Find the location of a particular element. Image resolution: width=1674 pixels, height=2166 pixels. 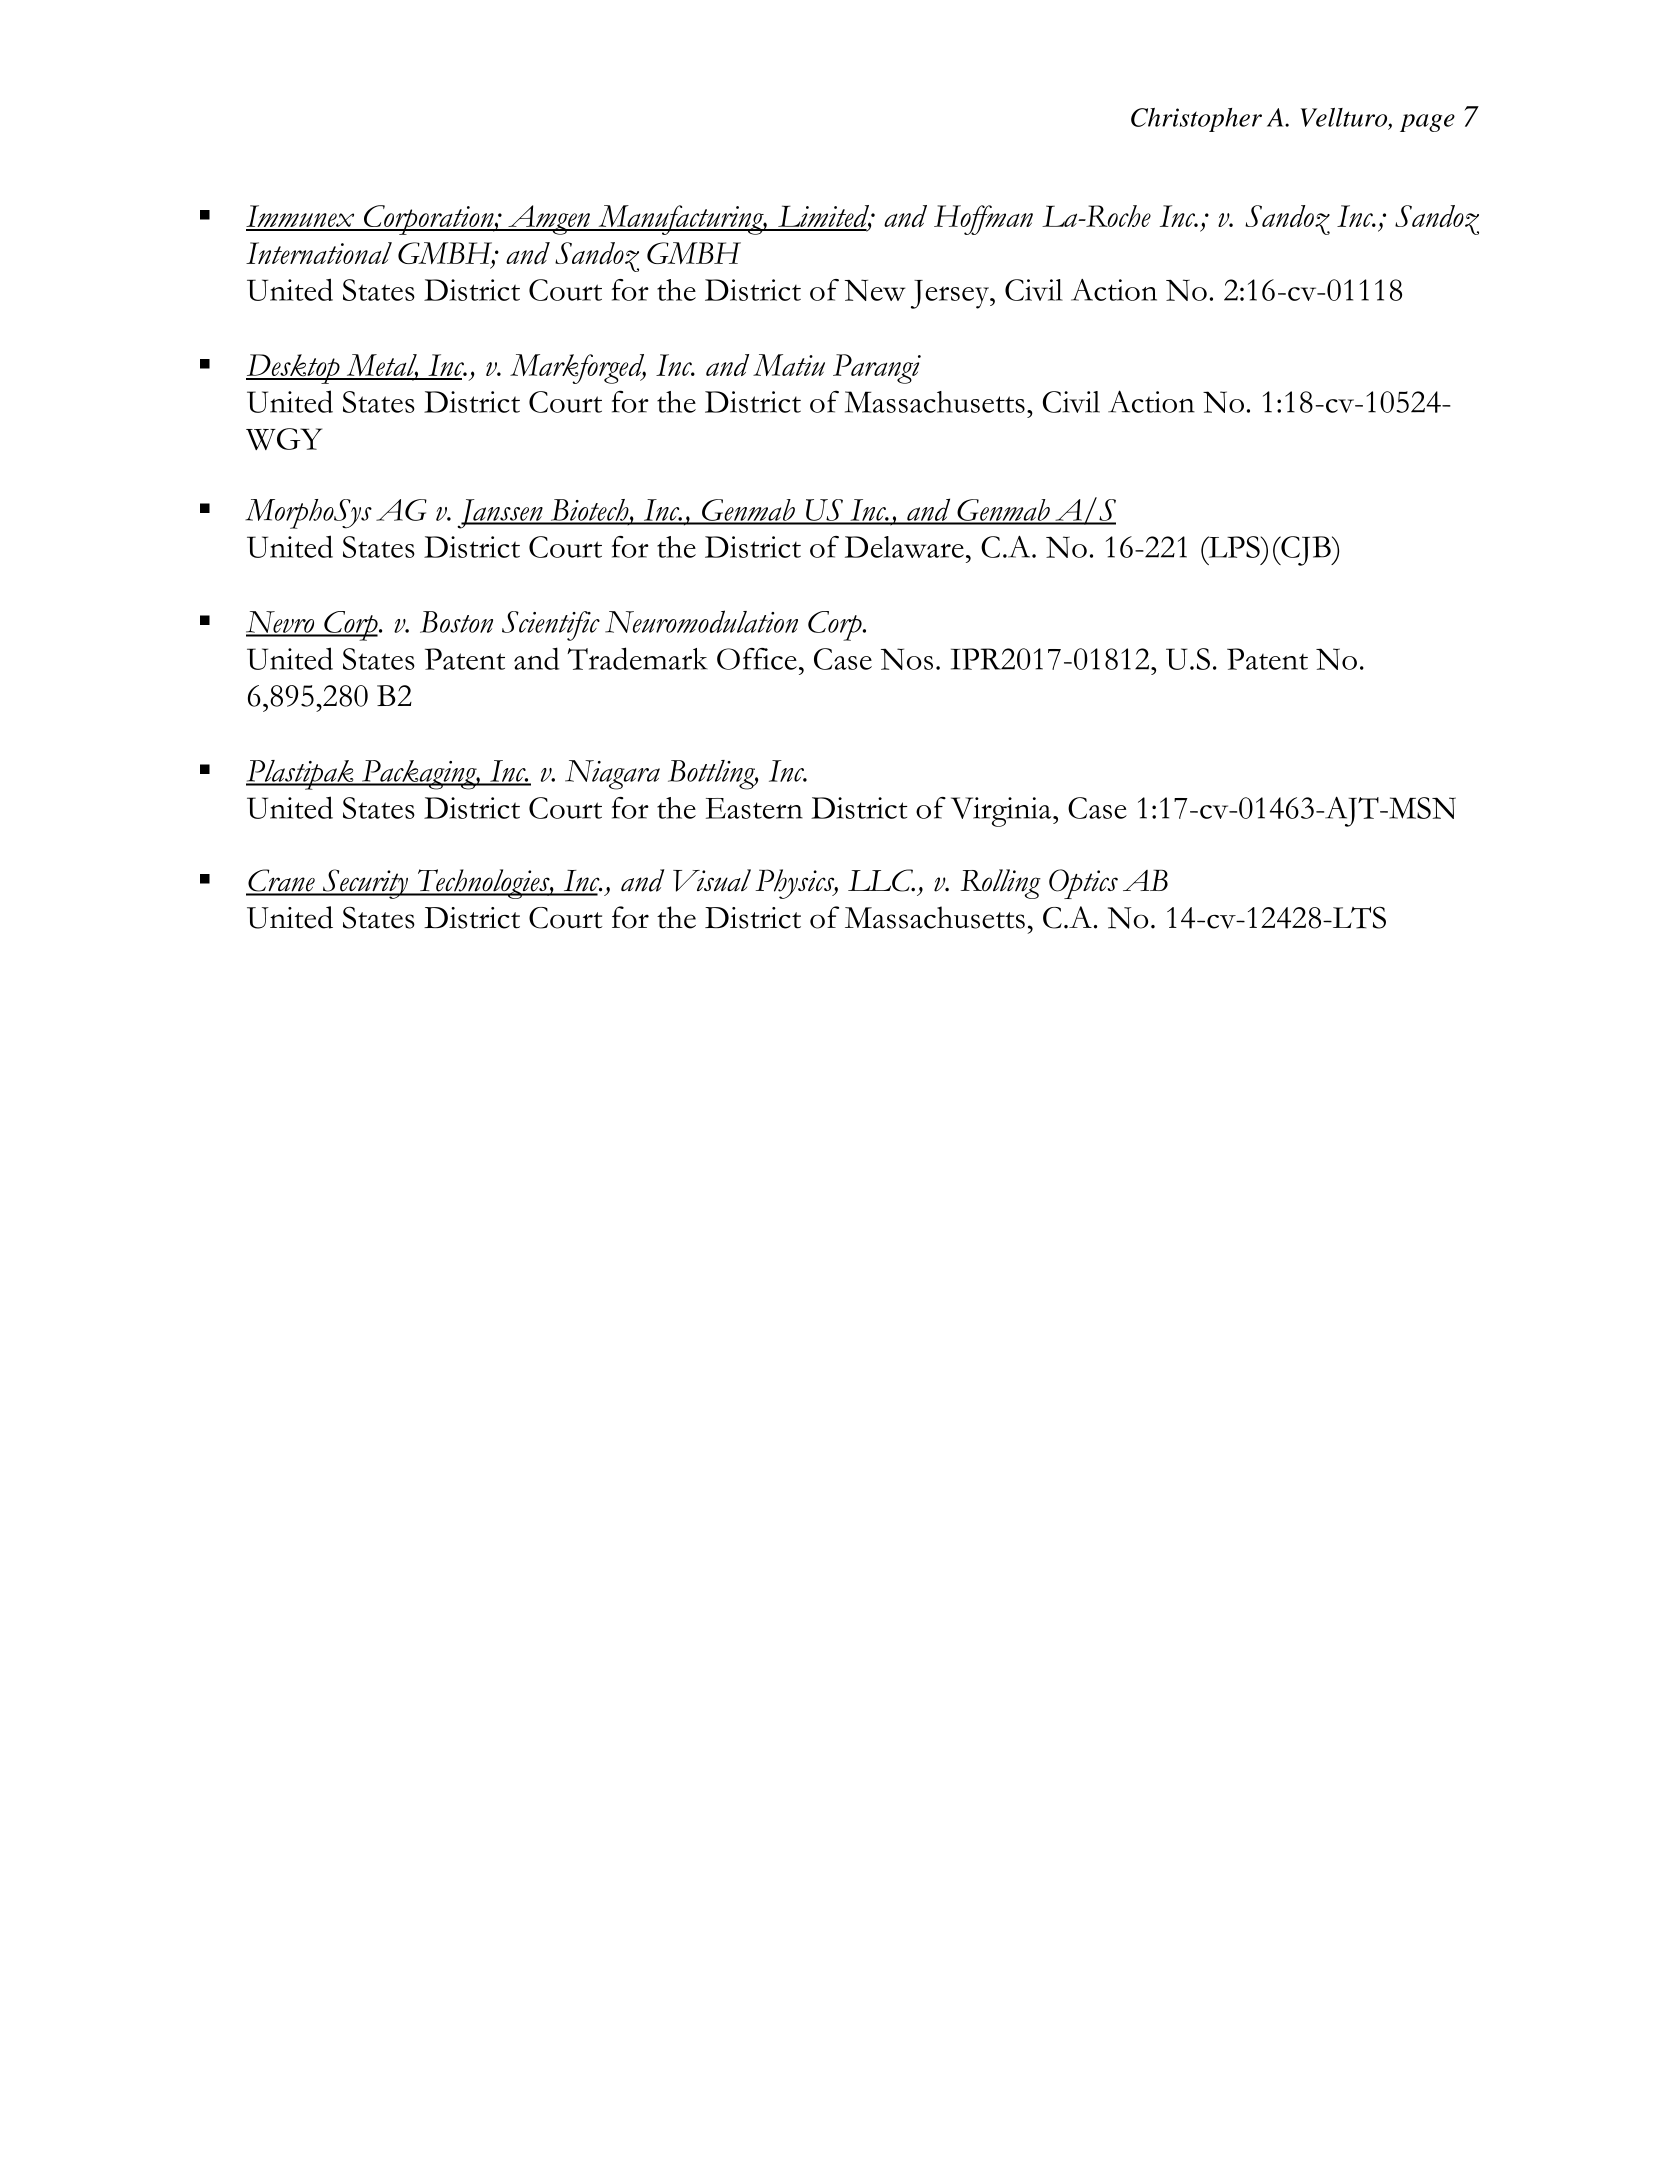

LLC is located at coordinates (881, 880).
